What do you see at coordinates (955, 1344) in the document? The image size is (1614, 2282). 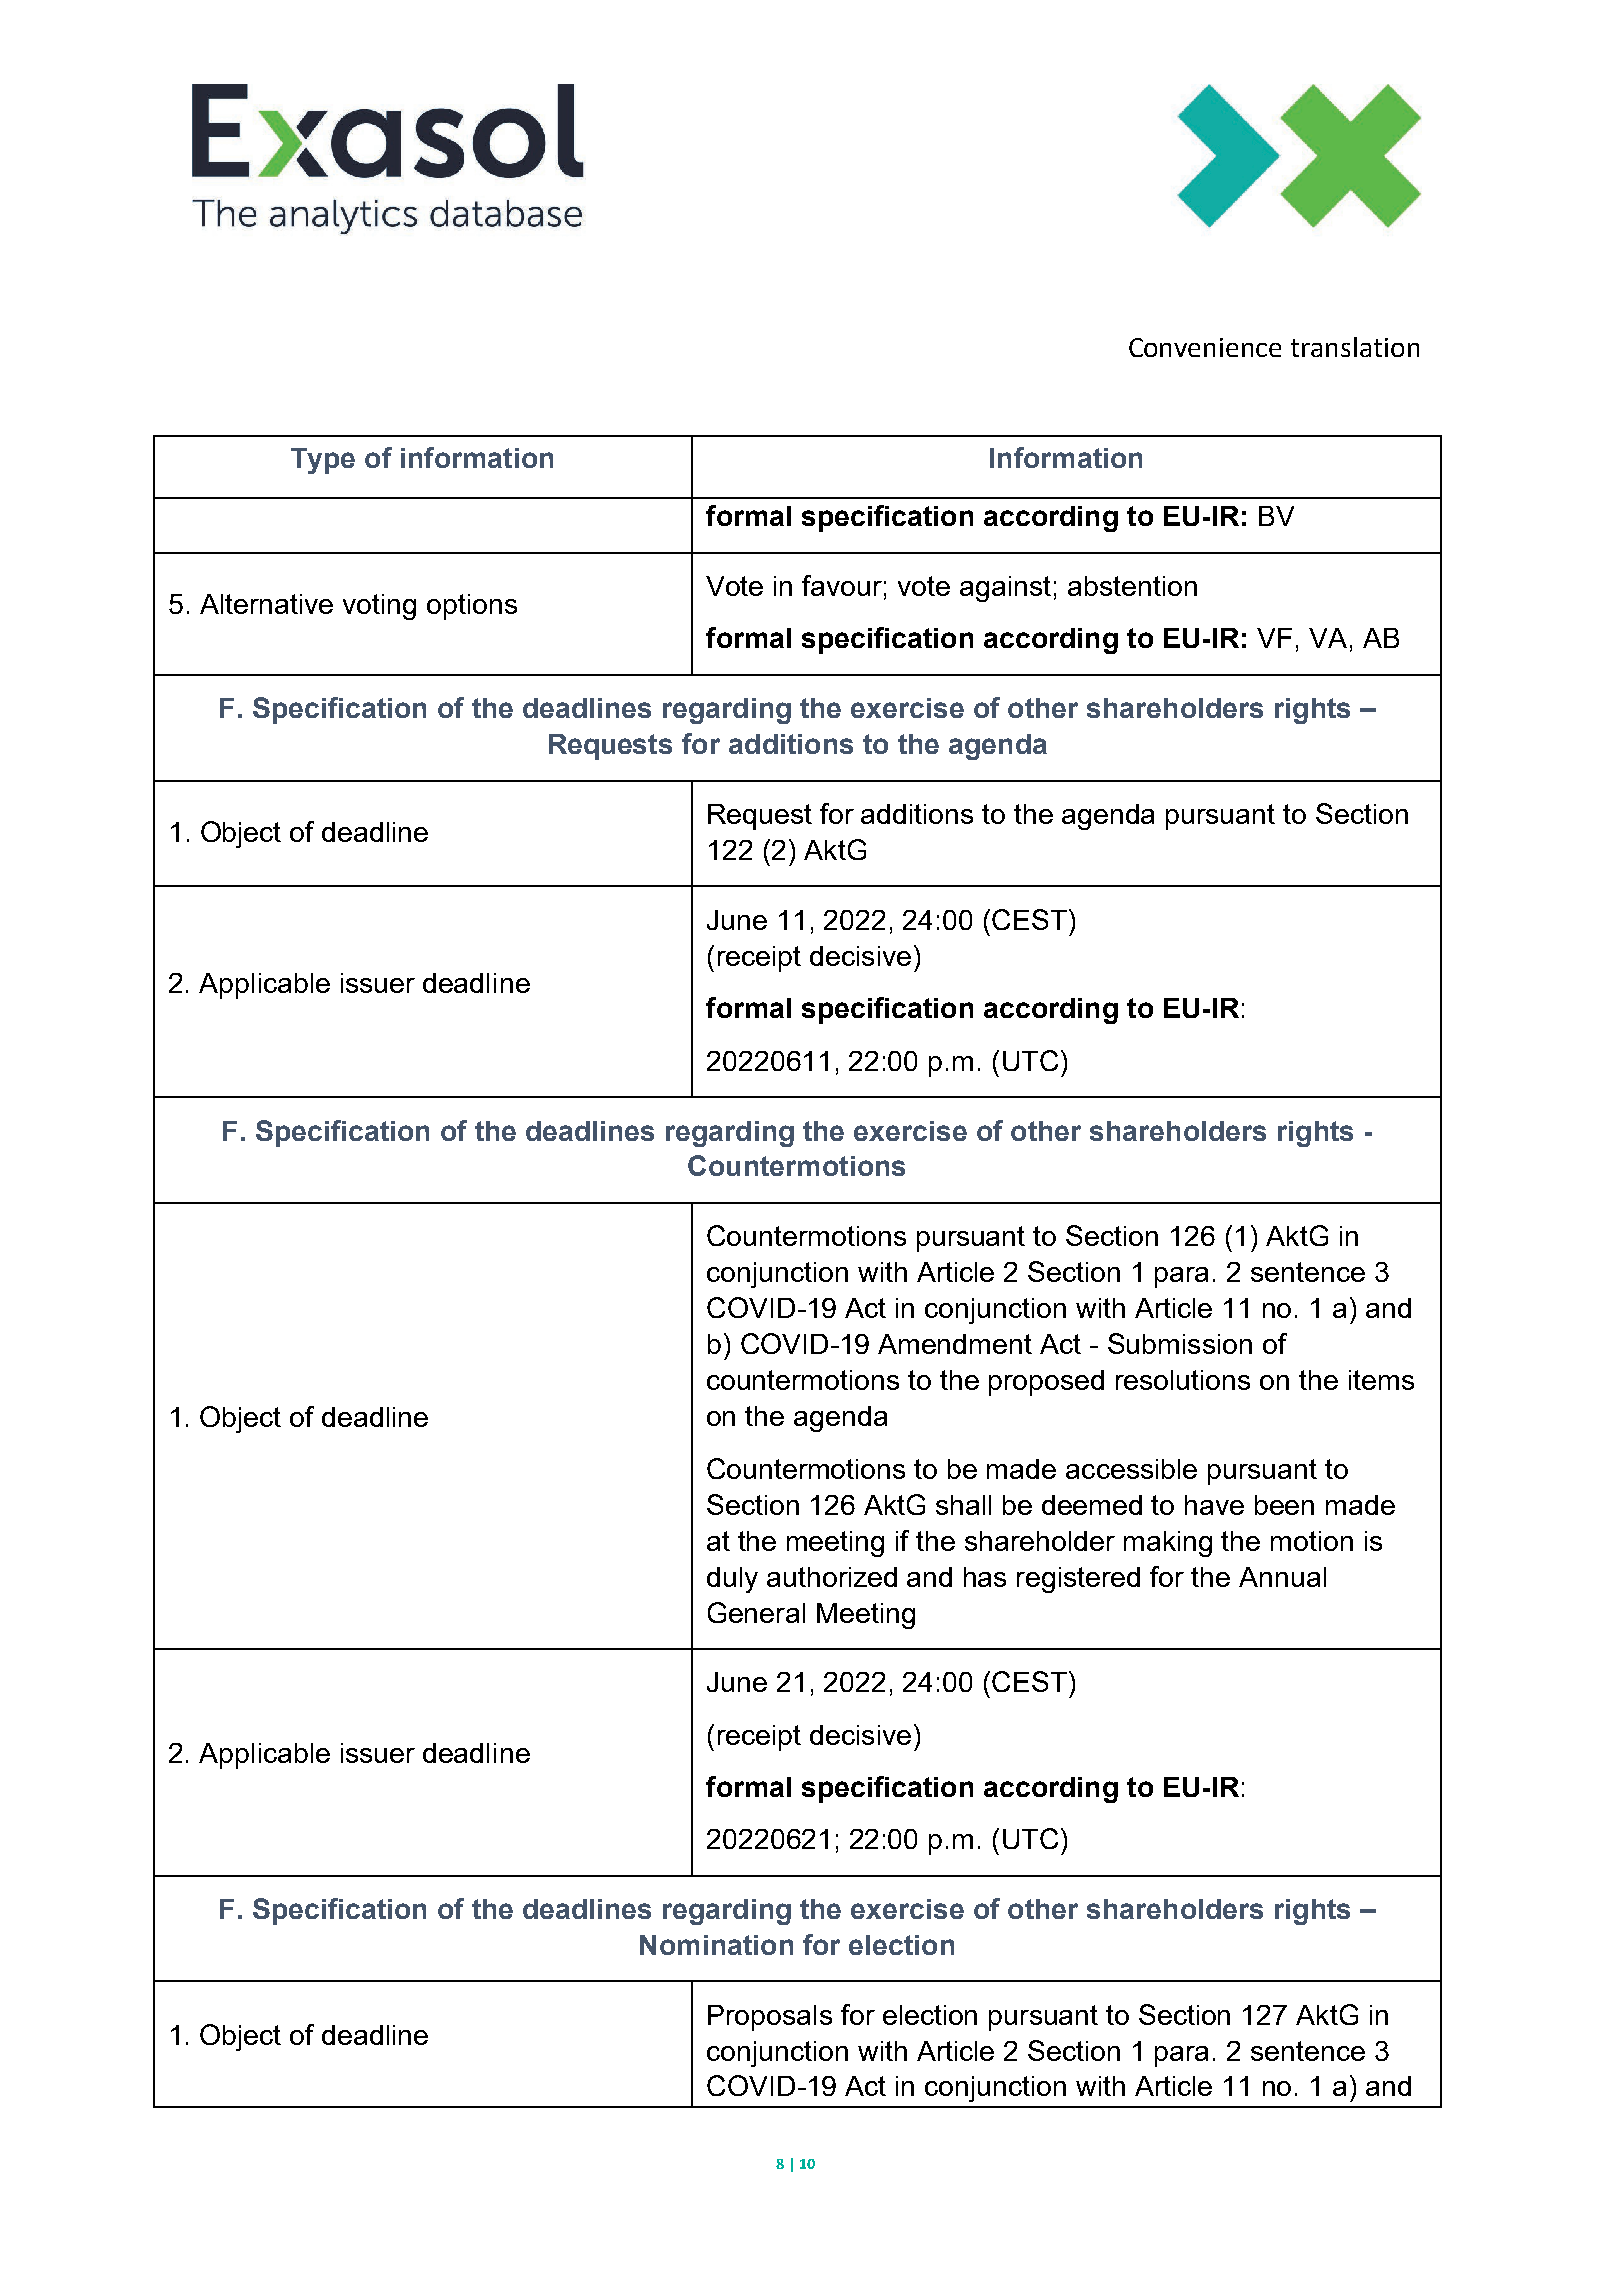 I see `Amendment` at bounding box center [955, 1344].
